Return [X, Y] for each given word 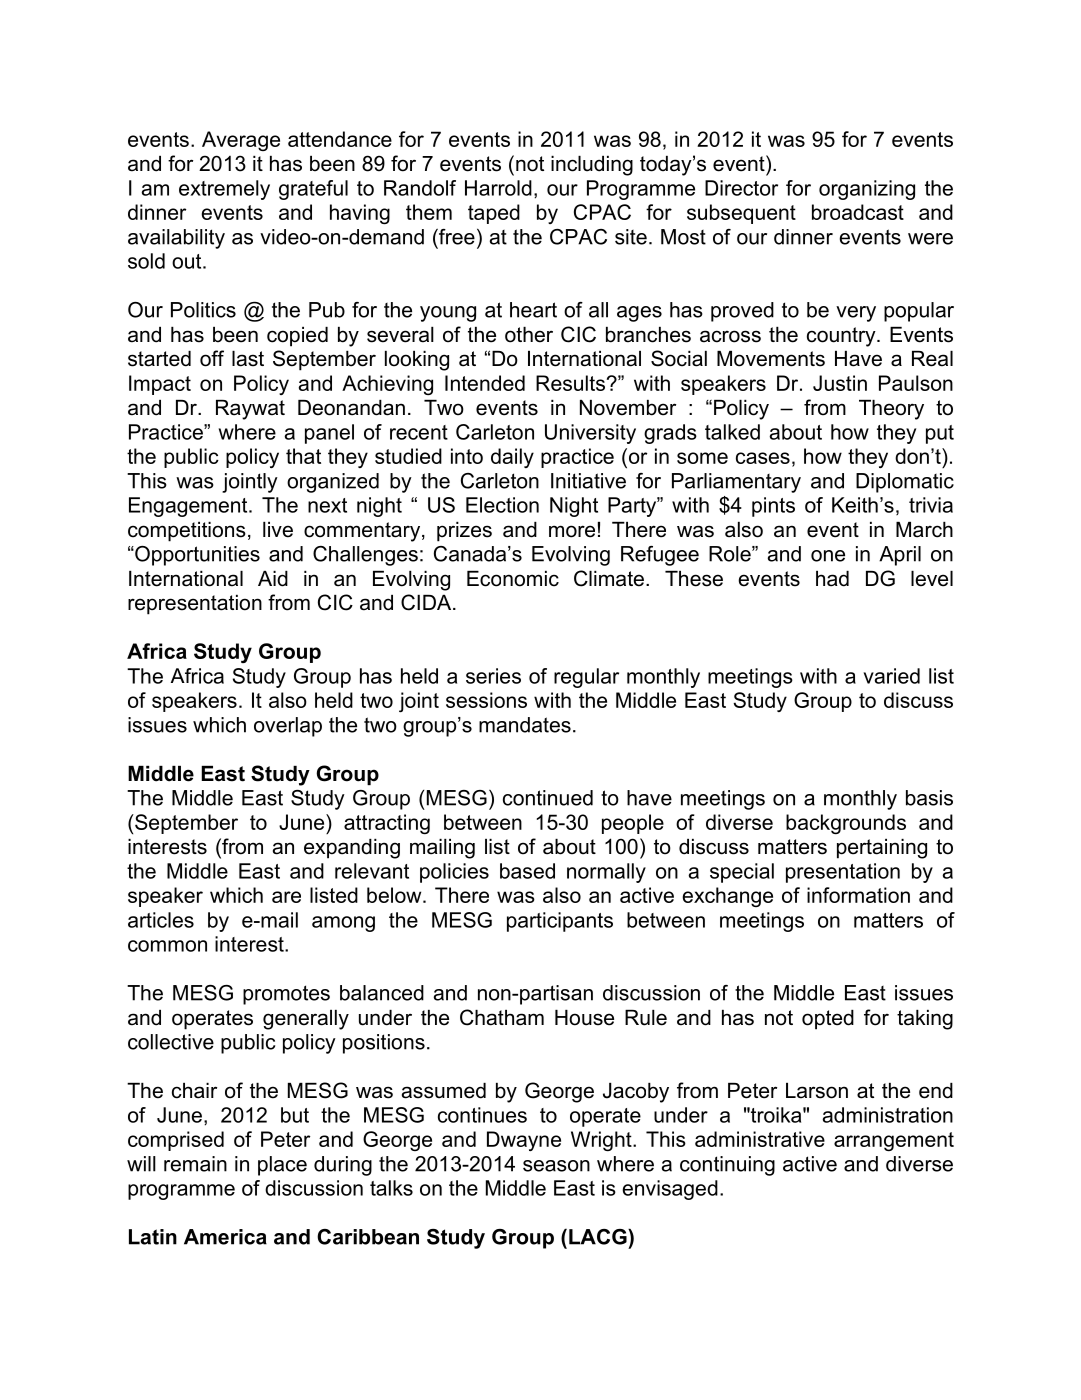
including [592, 166]
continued [548, 798]
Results [570, 383]
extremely [224, 190]
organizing [867, 190]
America [225, 1237]
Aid [273, 579]
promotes [286, 995]
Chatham [502, 1017]
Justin [840, 383]
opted [828, 1020]
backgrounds [846, 824]
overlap [288, 727]
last [248, 359]
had [832, 579]
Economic [513, 579]
